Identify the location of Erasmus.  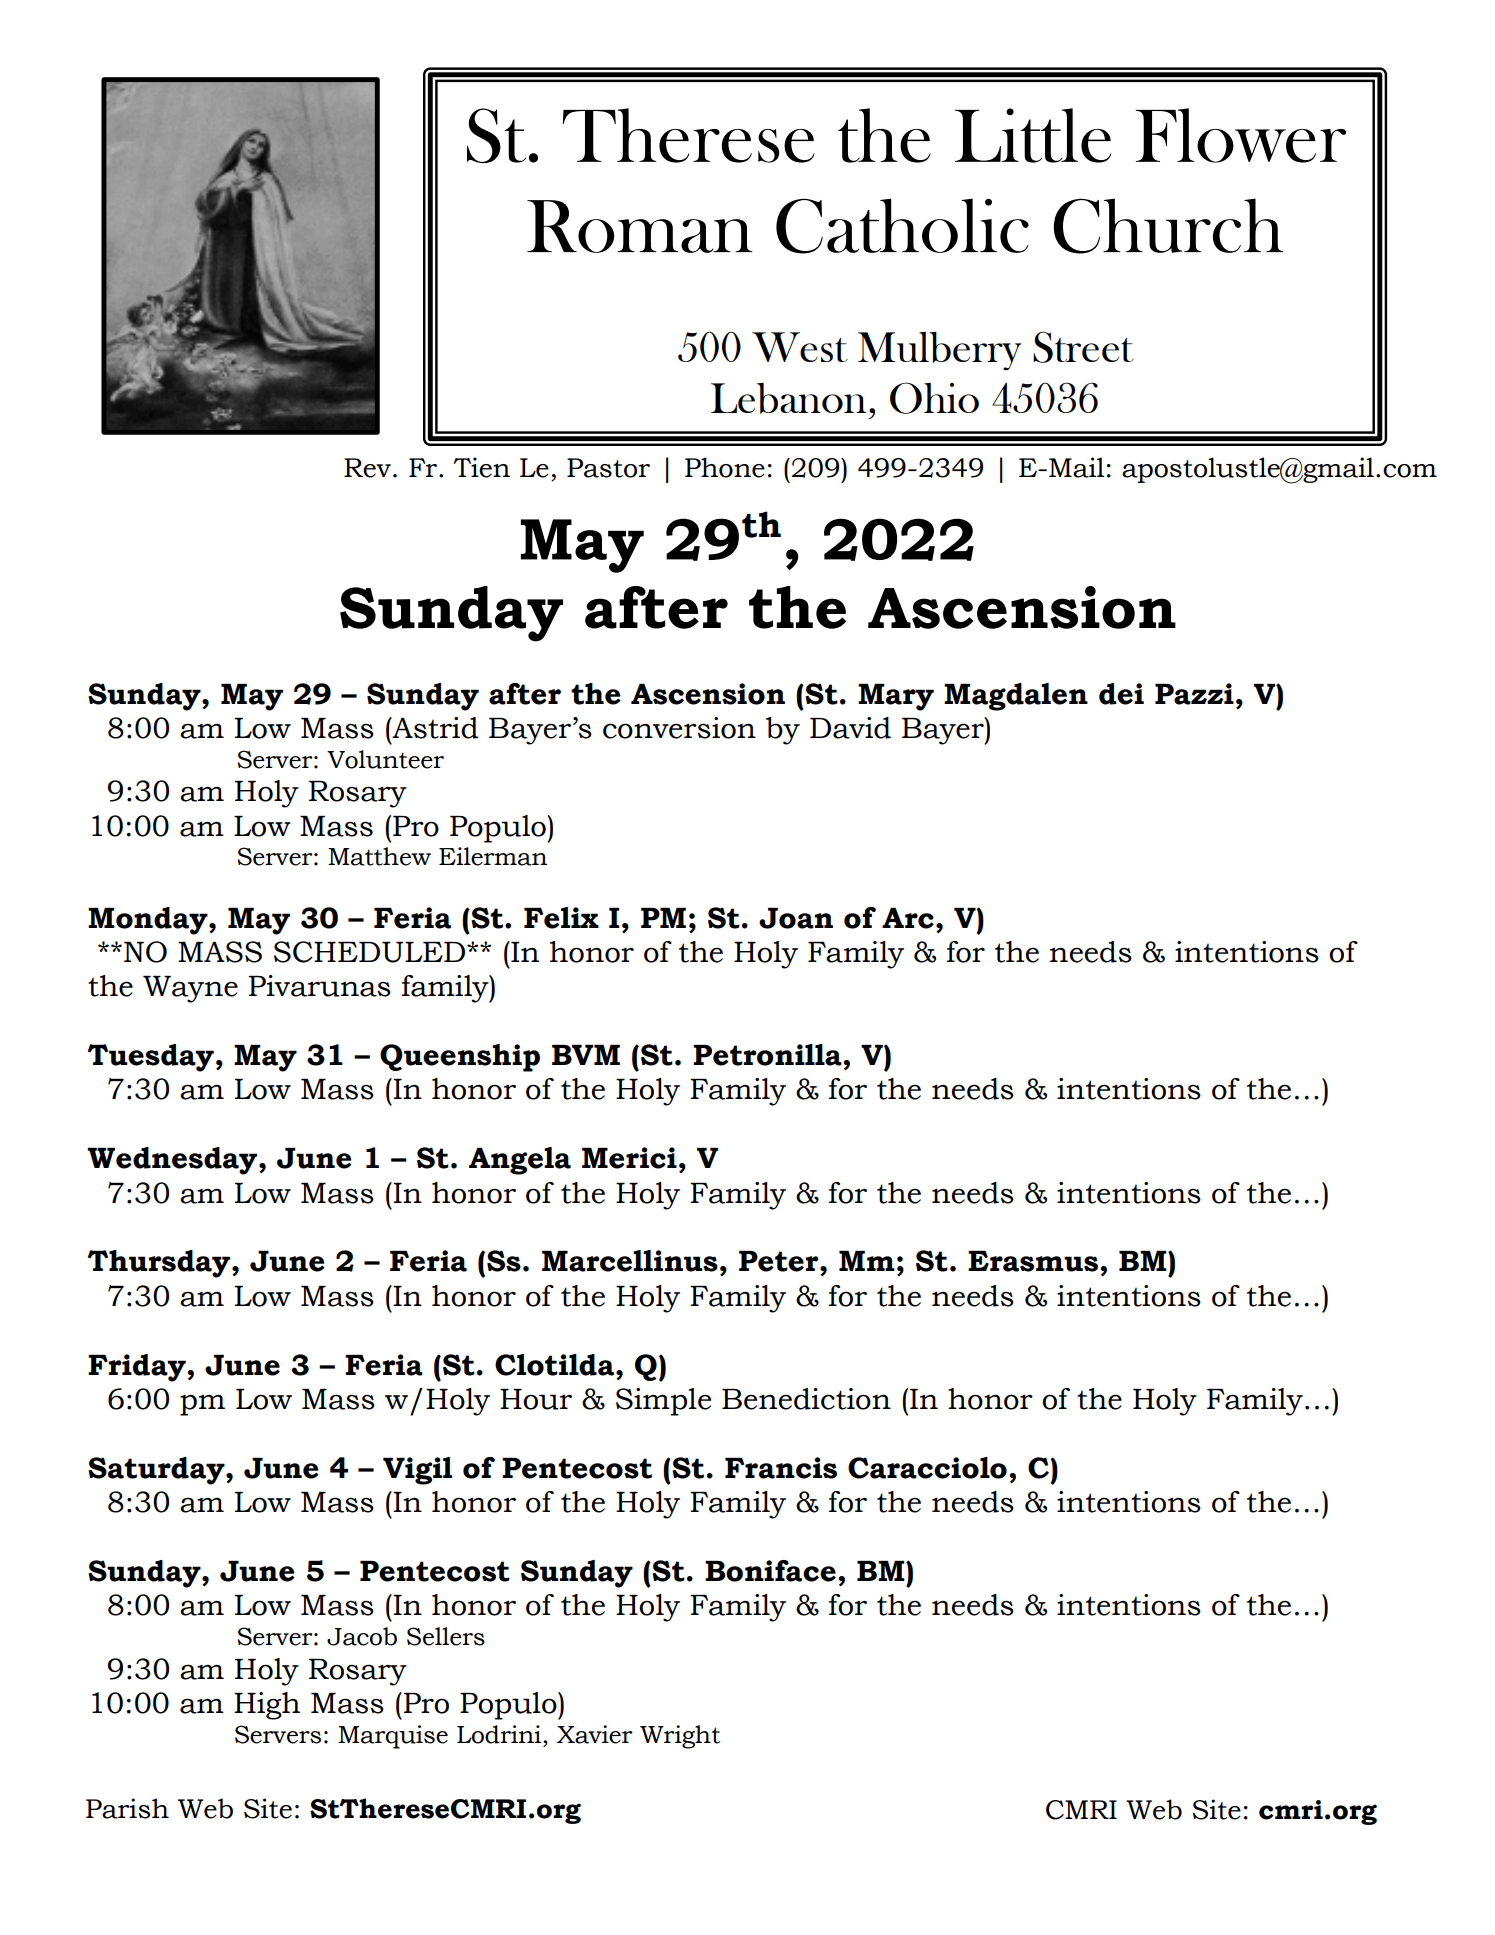
(1034, 1261).
